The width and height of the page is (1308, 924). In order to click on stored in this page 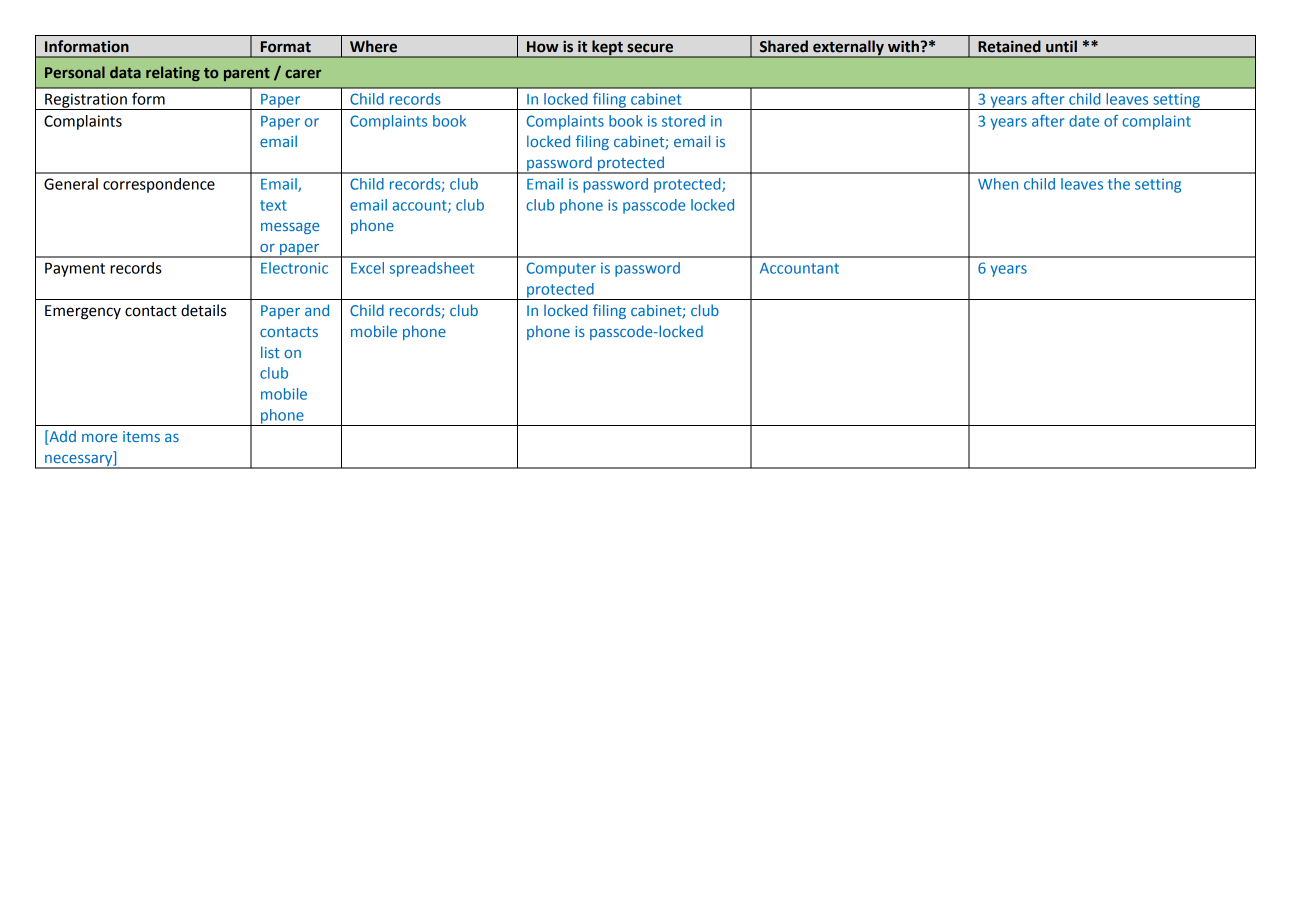, I will do `click(683, 121)`.
